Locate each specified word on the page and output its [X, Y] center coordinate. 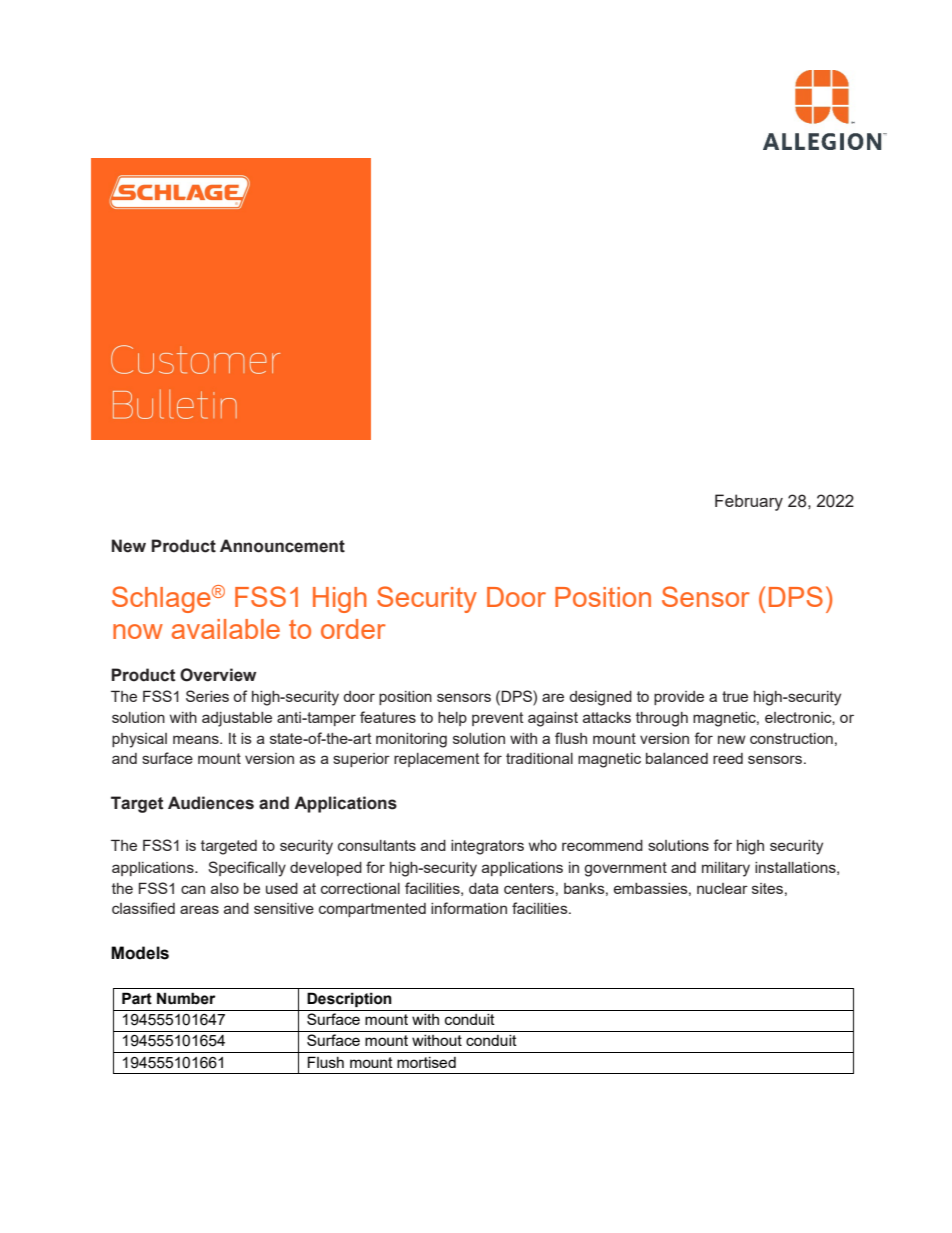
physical [139, 740]
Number [186, 998]
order [353, 629]
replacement [437, 760]
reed [728, 758]
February [749, 502]
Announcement [282, 546]
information [469, 908]
